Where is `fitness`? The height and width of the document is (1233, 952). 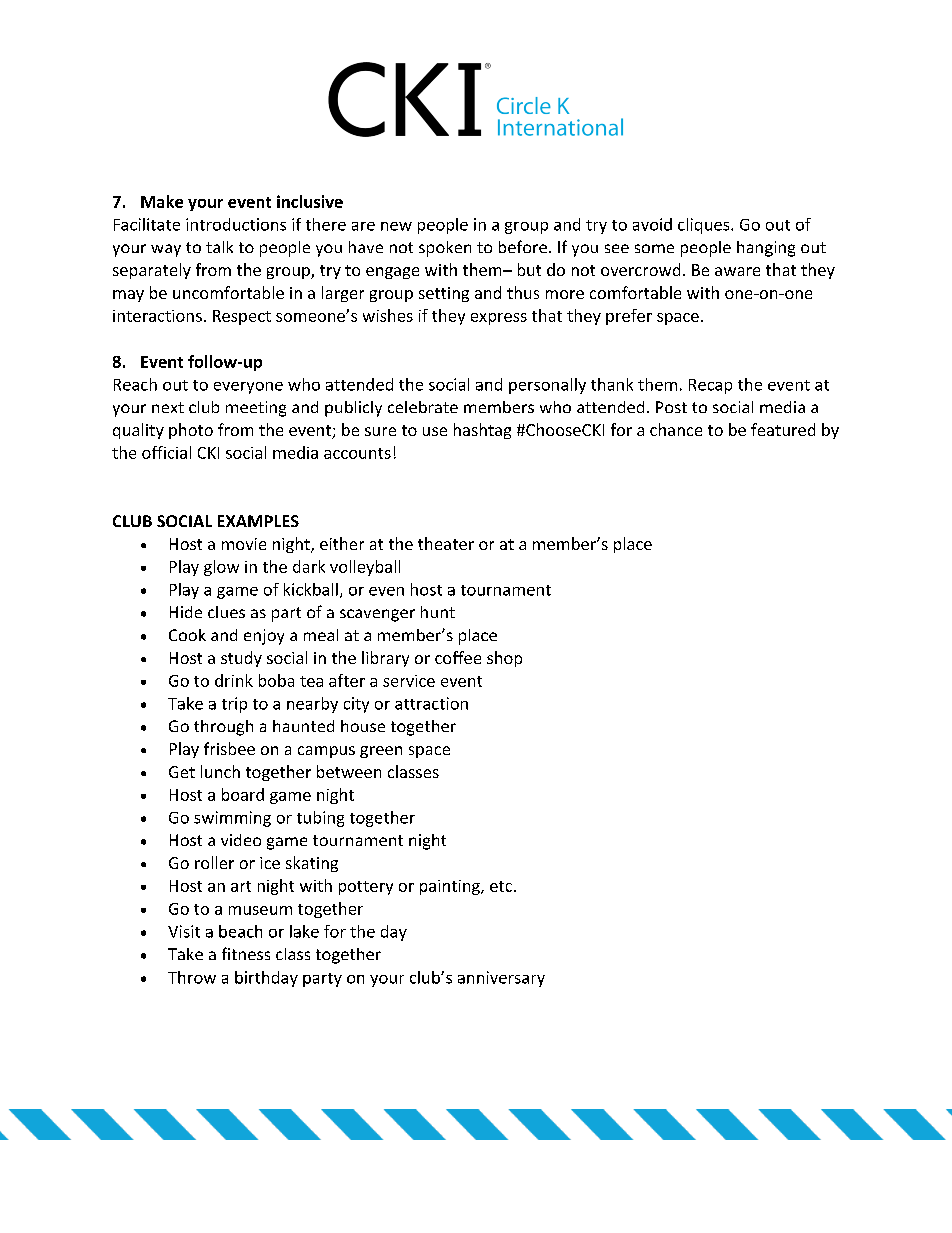
fitness is located at coordinates (246, 953).
